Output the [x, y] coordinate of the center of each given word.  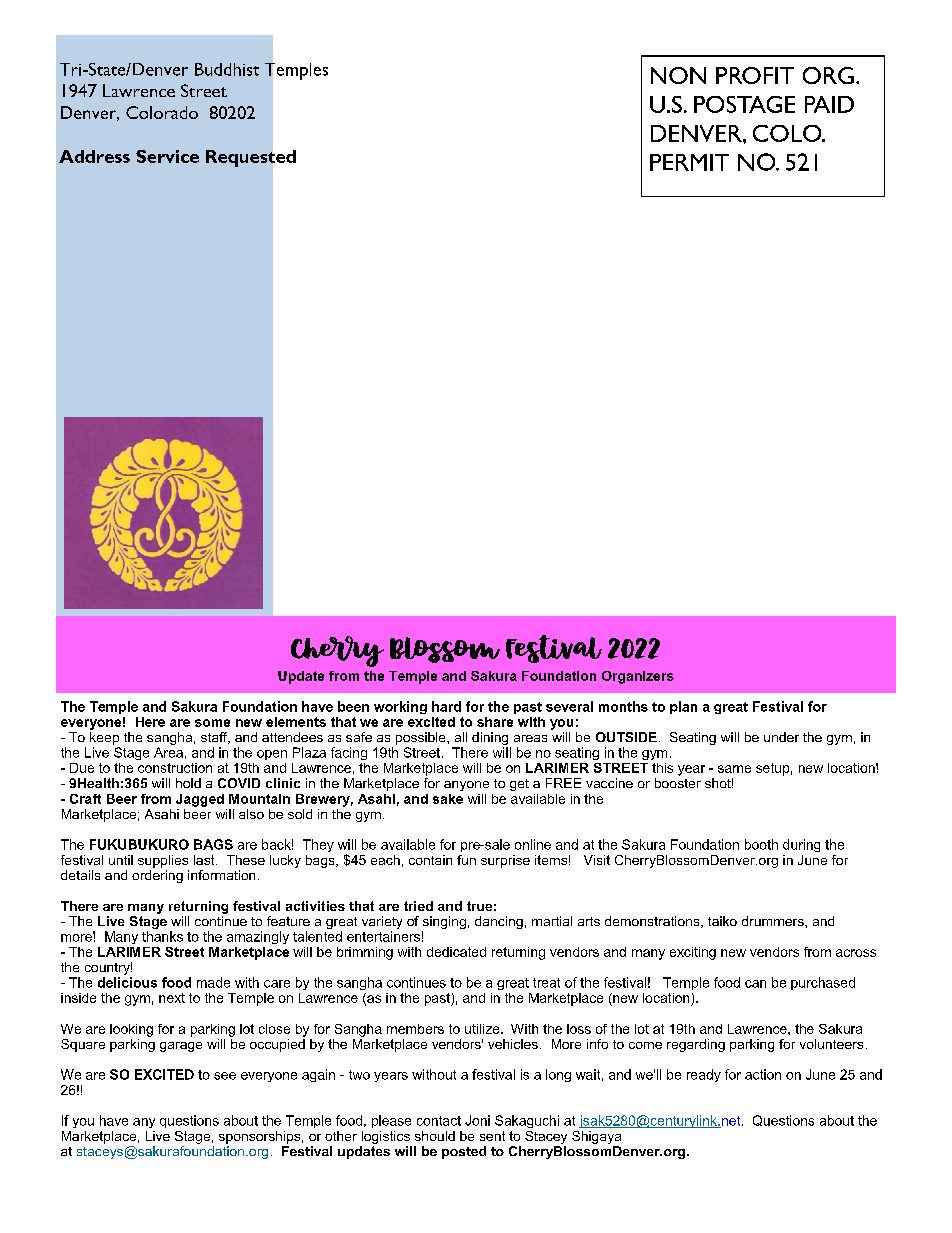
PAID [829, 104]
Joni [477, 1120]
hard [446, 706]
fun [466, 860]
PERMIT [689, 162]
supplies [163, 861]
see [225, 1076]
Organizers [638, 677]
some [212, 723]
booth [761, 844]
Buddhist [227, 69]
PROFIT [755, 75]
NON [678, 75]
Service [167, 156]
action [763, 1074]
